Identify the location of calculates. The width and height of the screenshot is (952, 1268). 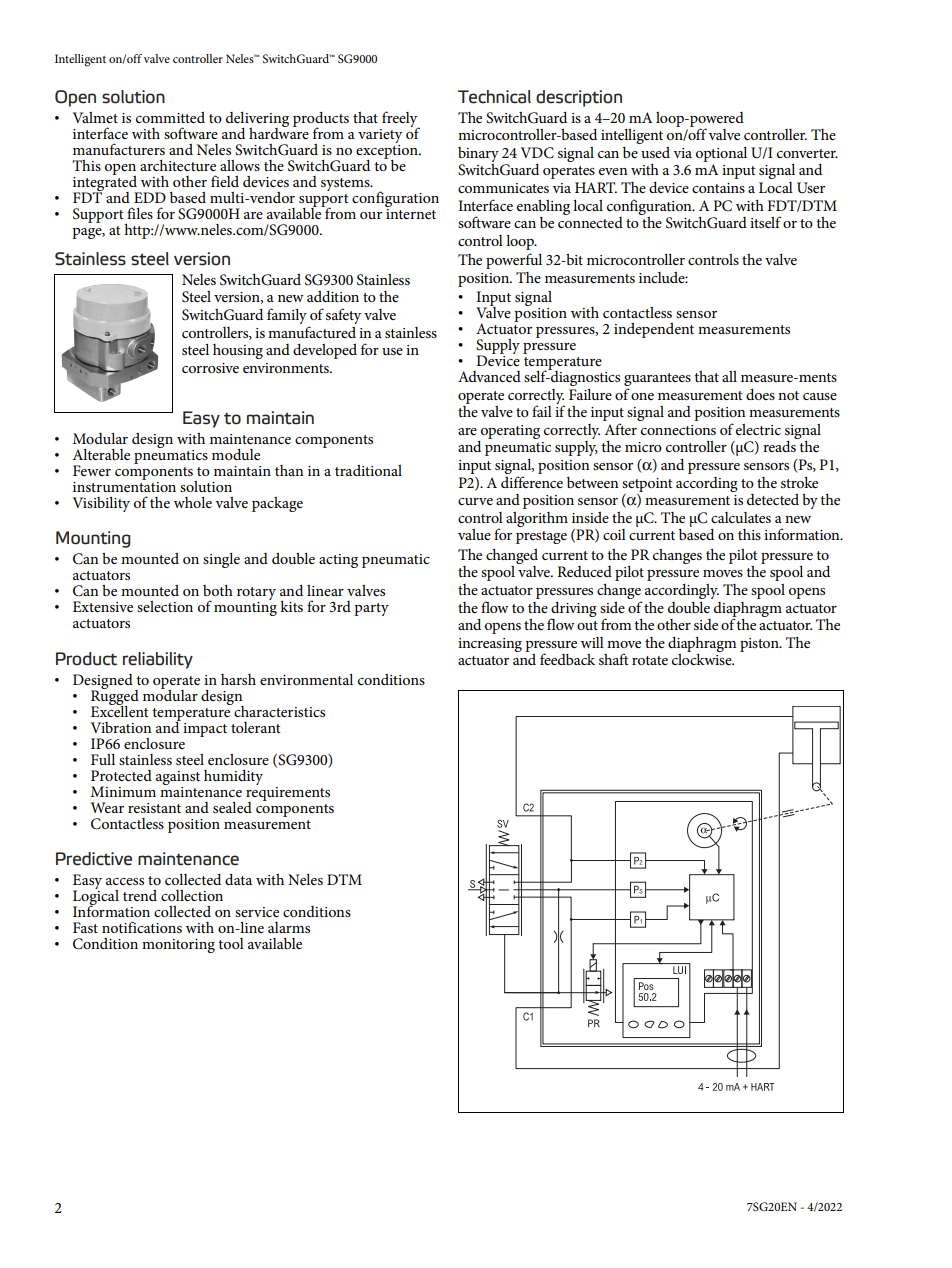
(741, 517).
